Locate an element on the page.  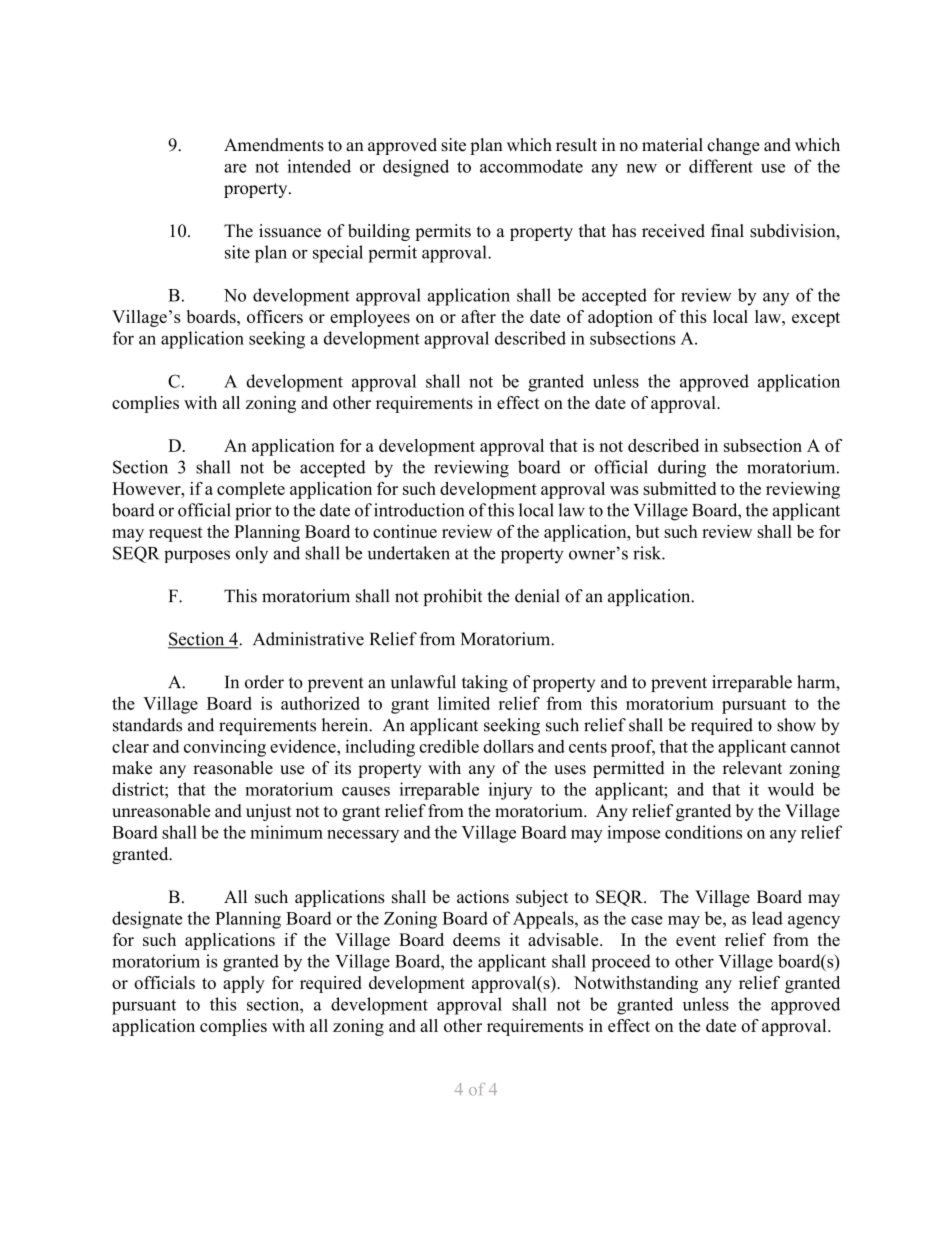
show is located at coordinates (796, 725).
